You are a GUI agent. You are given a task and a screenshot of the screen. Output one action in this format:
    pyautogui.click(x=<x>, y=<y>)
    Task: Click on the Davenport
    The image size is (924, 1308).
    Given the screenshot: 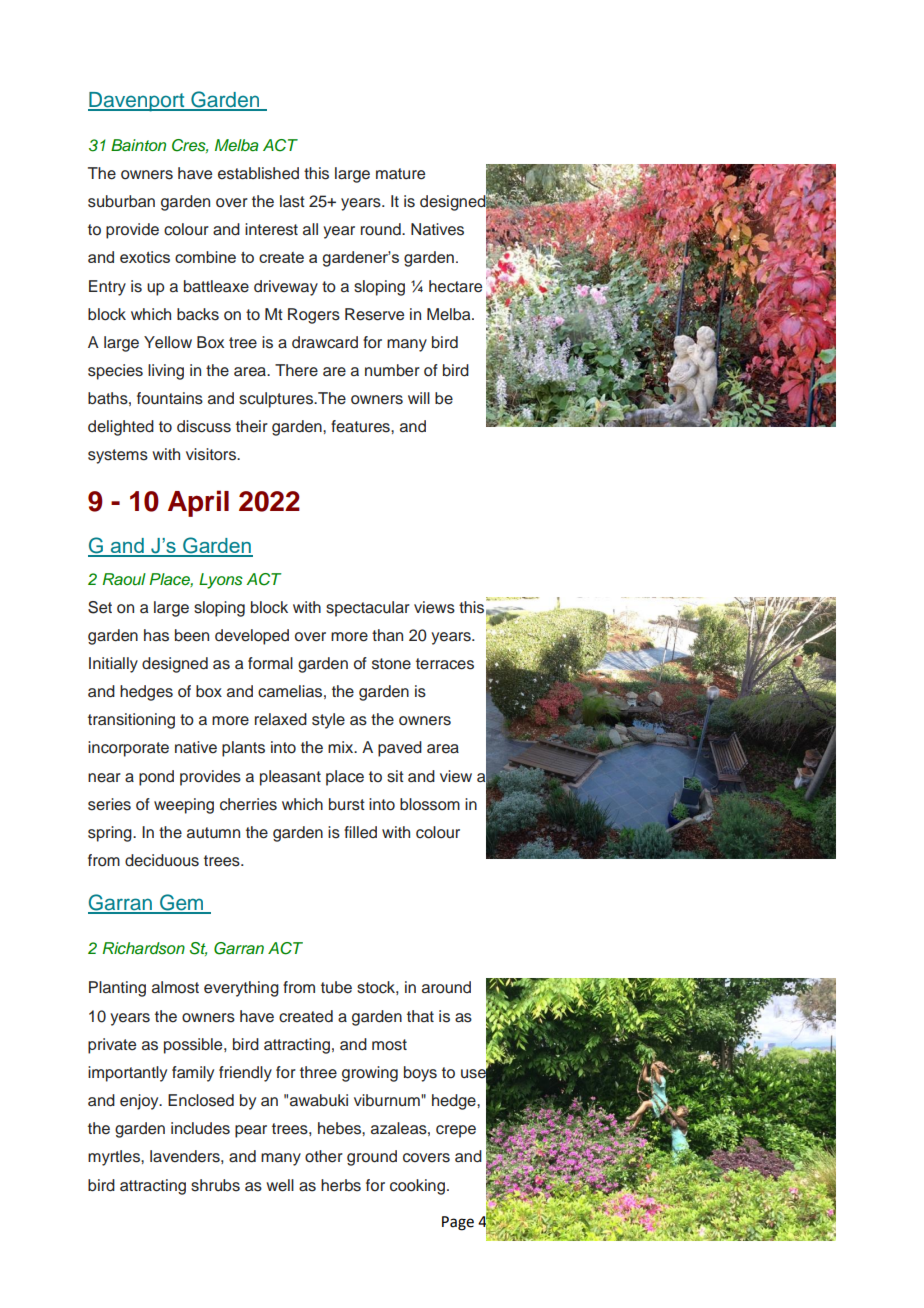 What is the action you would take?
    pyautogui.click(x=137, y=102)
